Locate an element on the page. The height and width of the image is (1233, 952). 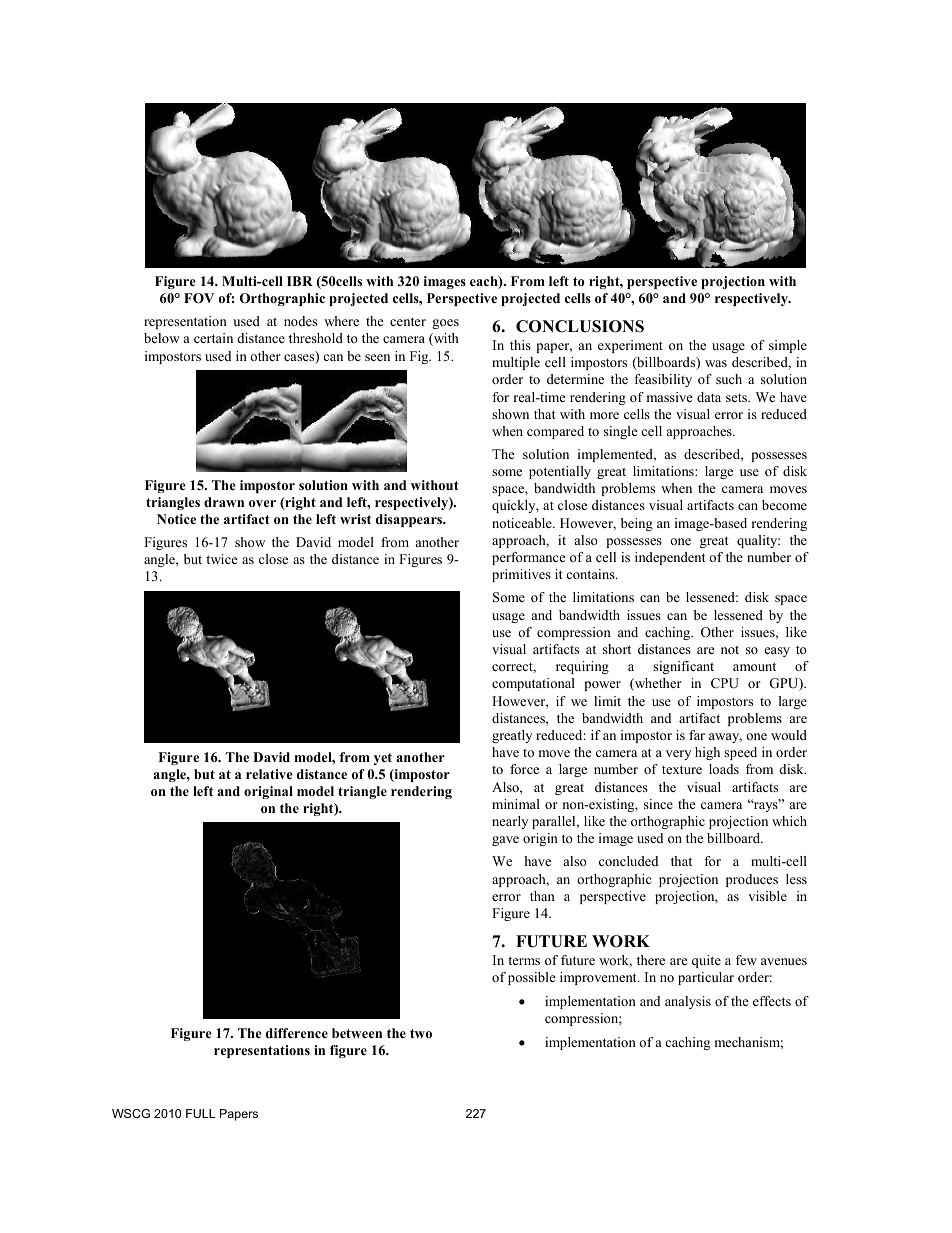
twice is located at coordinates (222, 559).
